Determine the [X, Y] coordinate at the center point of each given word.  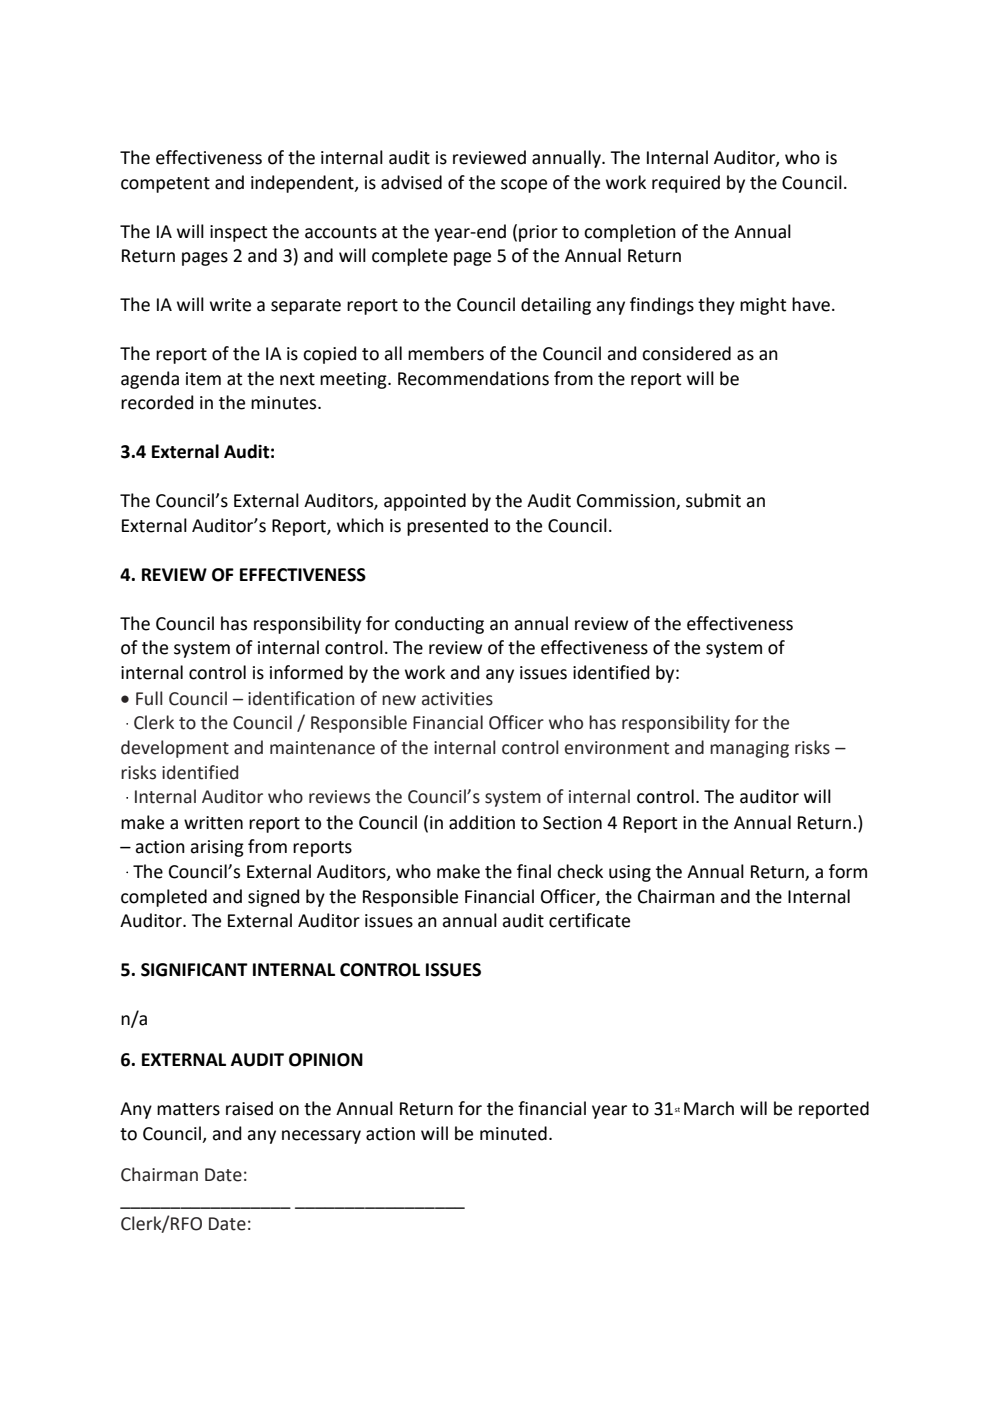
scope [524, 186]
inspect [238, 233]
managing [749, 749]
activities [457, 699]
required [686, 184]
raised [249, 1108]
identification [301, 698]
